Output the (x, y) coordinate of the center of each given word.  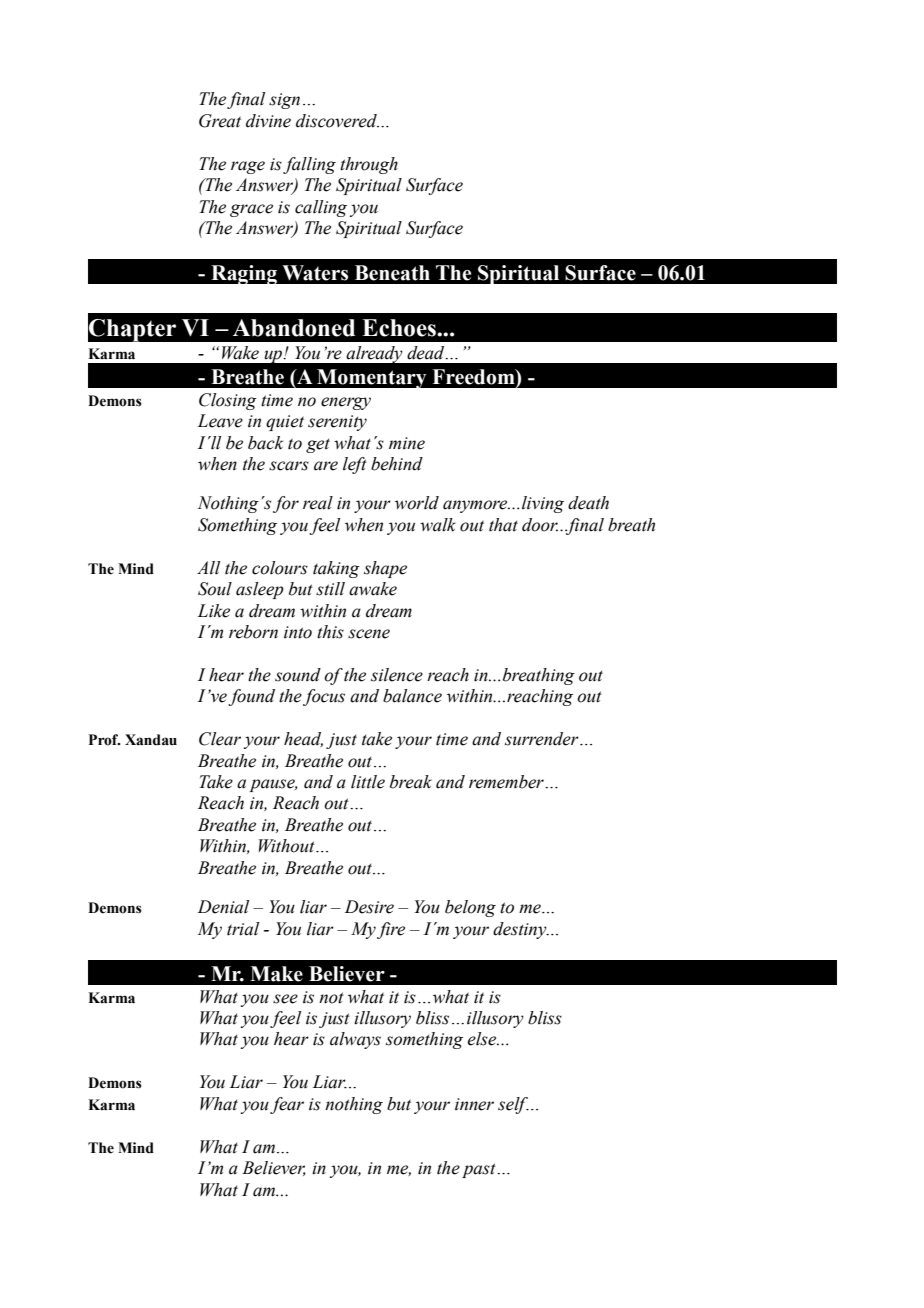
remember (507, 782)
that (503, 525)
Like (213, 611)
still (330, 589)
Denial (223, 907)
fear (287, 1105)
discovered (337, 121)
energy (346, 403)
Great (220, 121)
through (369, 165)
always (355, 1040)
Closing (228, 401)
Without (288, 846)
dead (427, 353)
